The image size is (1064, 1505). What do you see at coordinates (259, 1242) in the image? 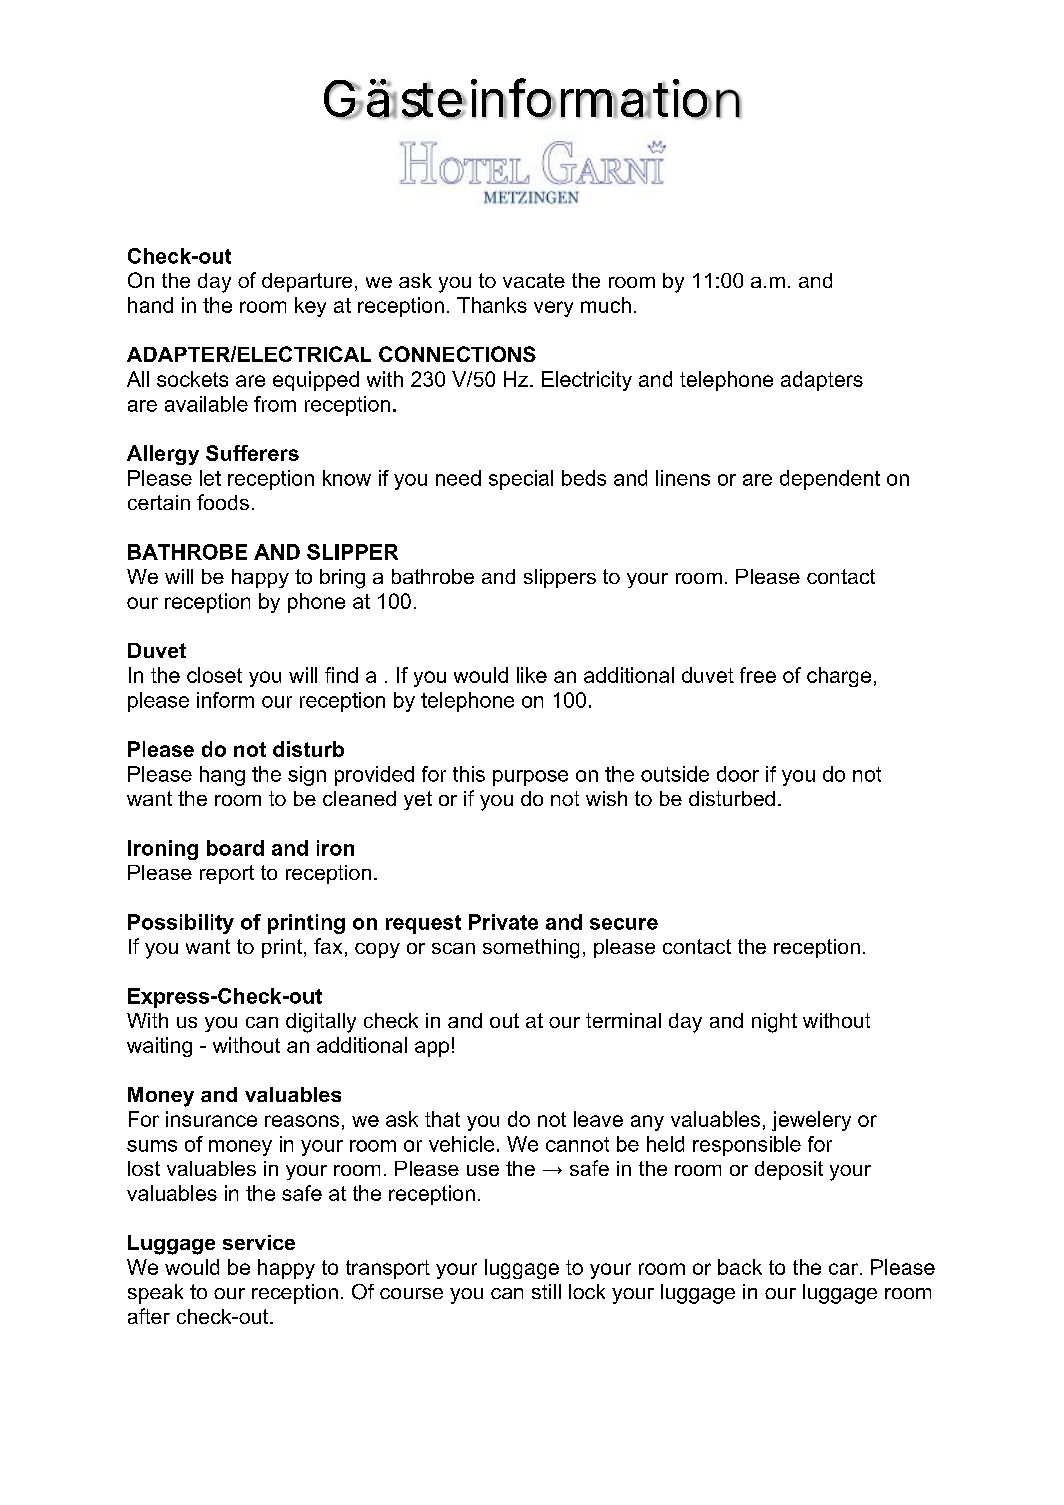
I see `service` at bounding box center [259, 1242].
